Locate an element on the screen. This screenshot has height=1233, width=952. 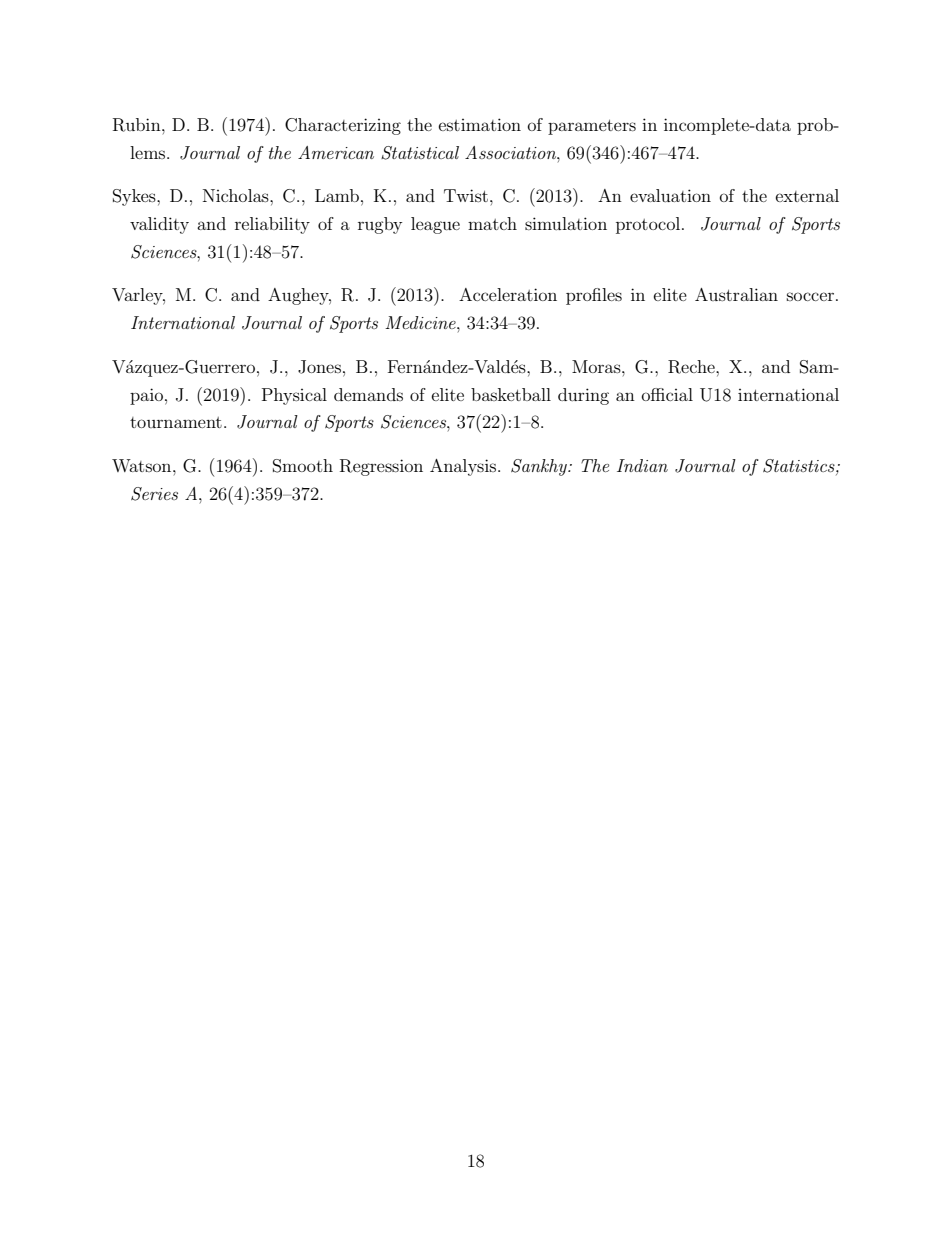
Jones is located at coordinates (319, 367).
